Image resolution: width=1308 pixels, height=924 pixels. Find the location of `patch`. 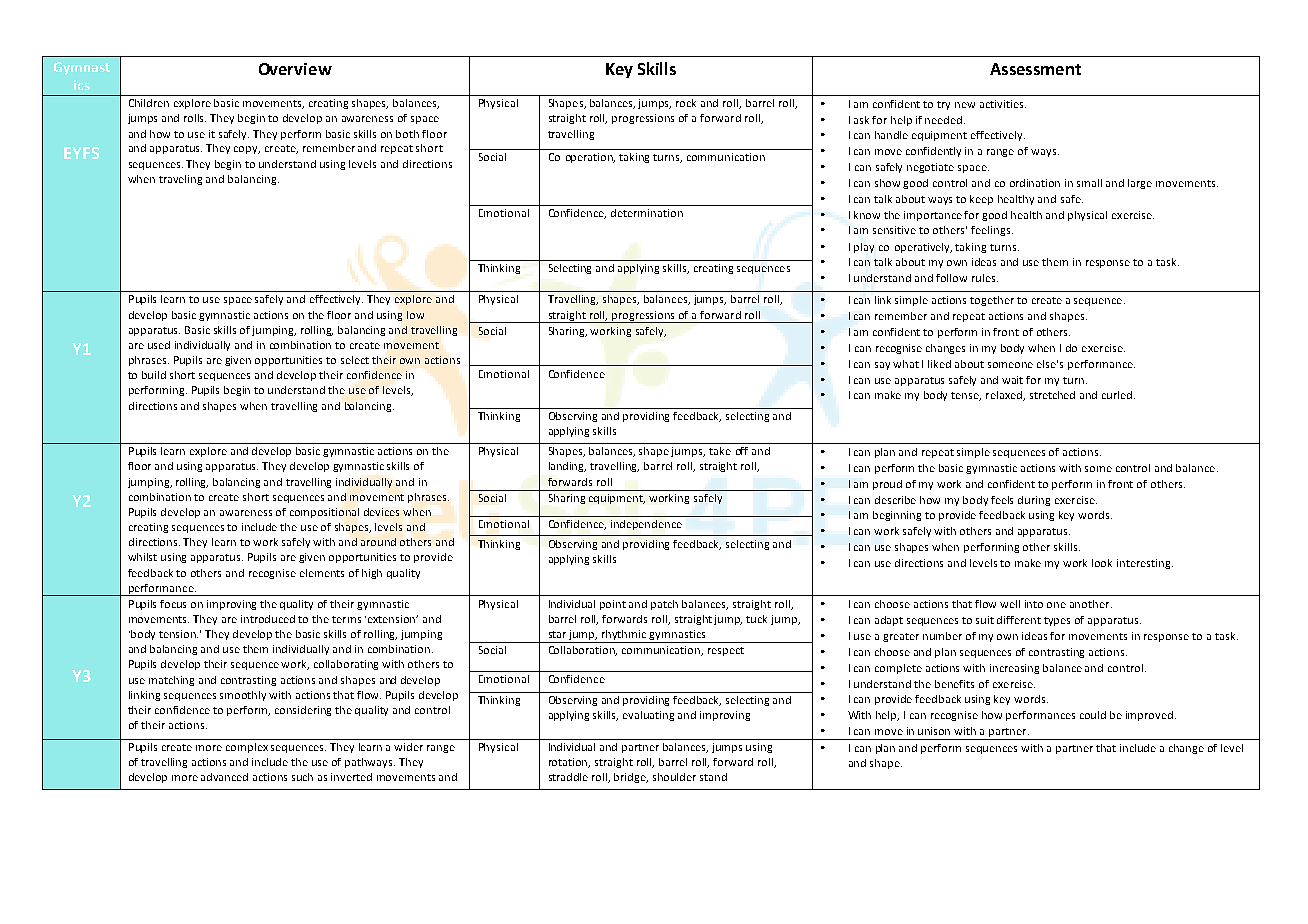

patch is located at coordinates (664, 605).
